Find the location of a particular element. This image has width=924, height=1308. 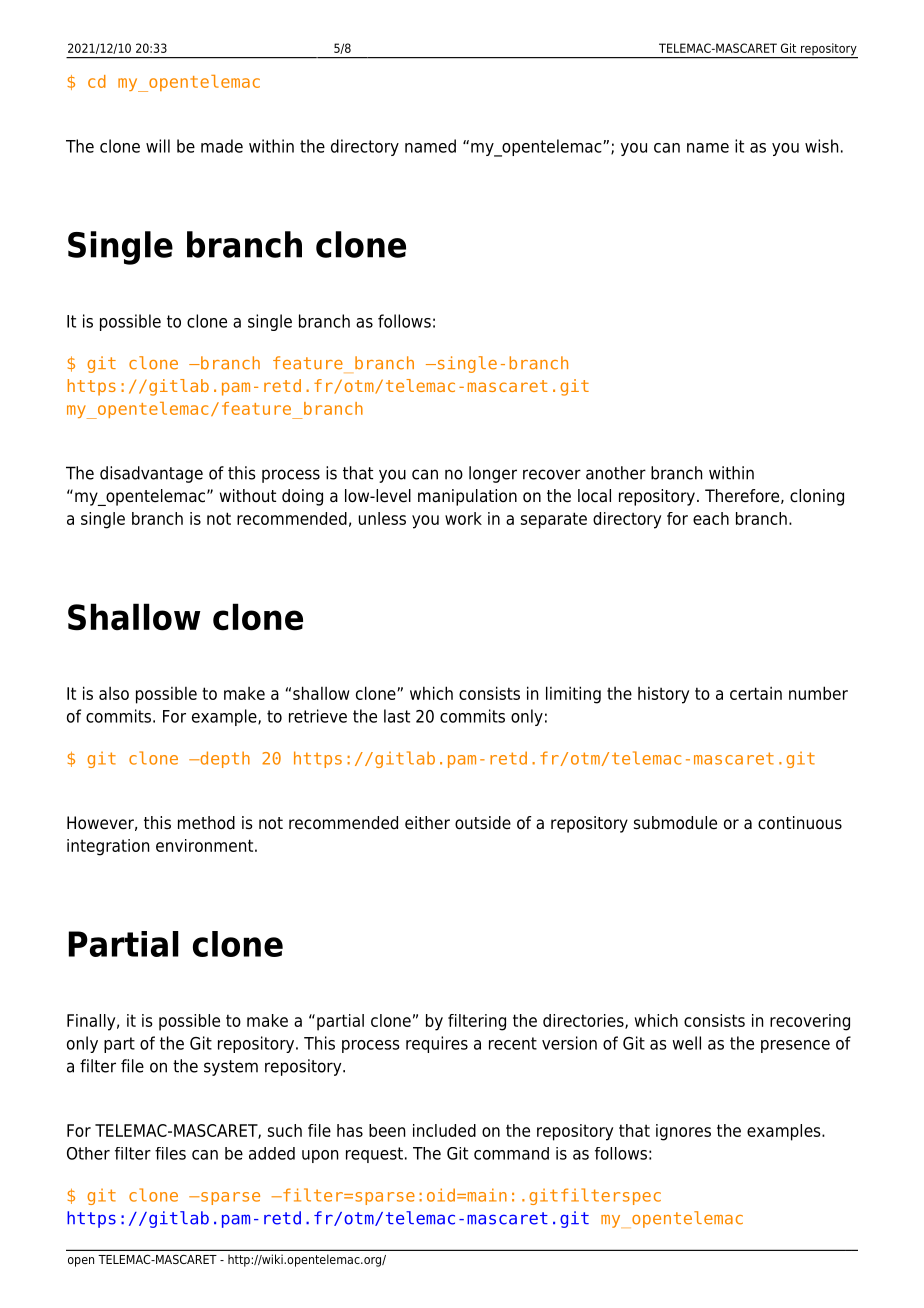

will is located at coordinates (158, 146).
